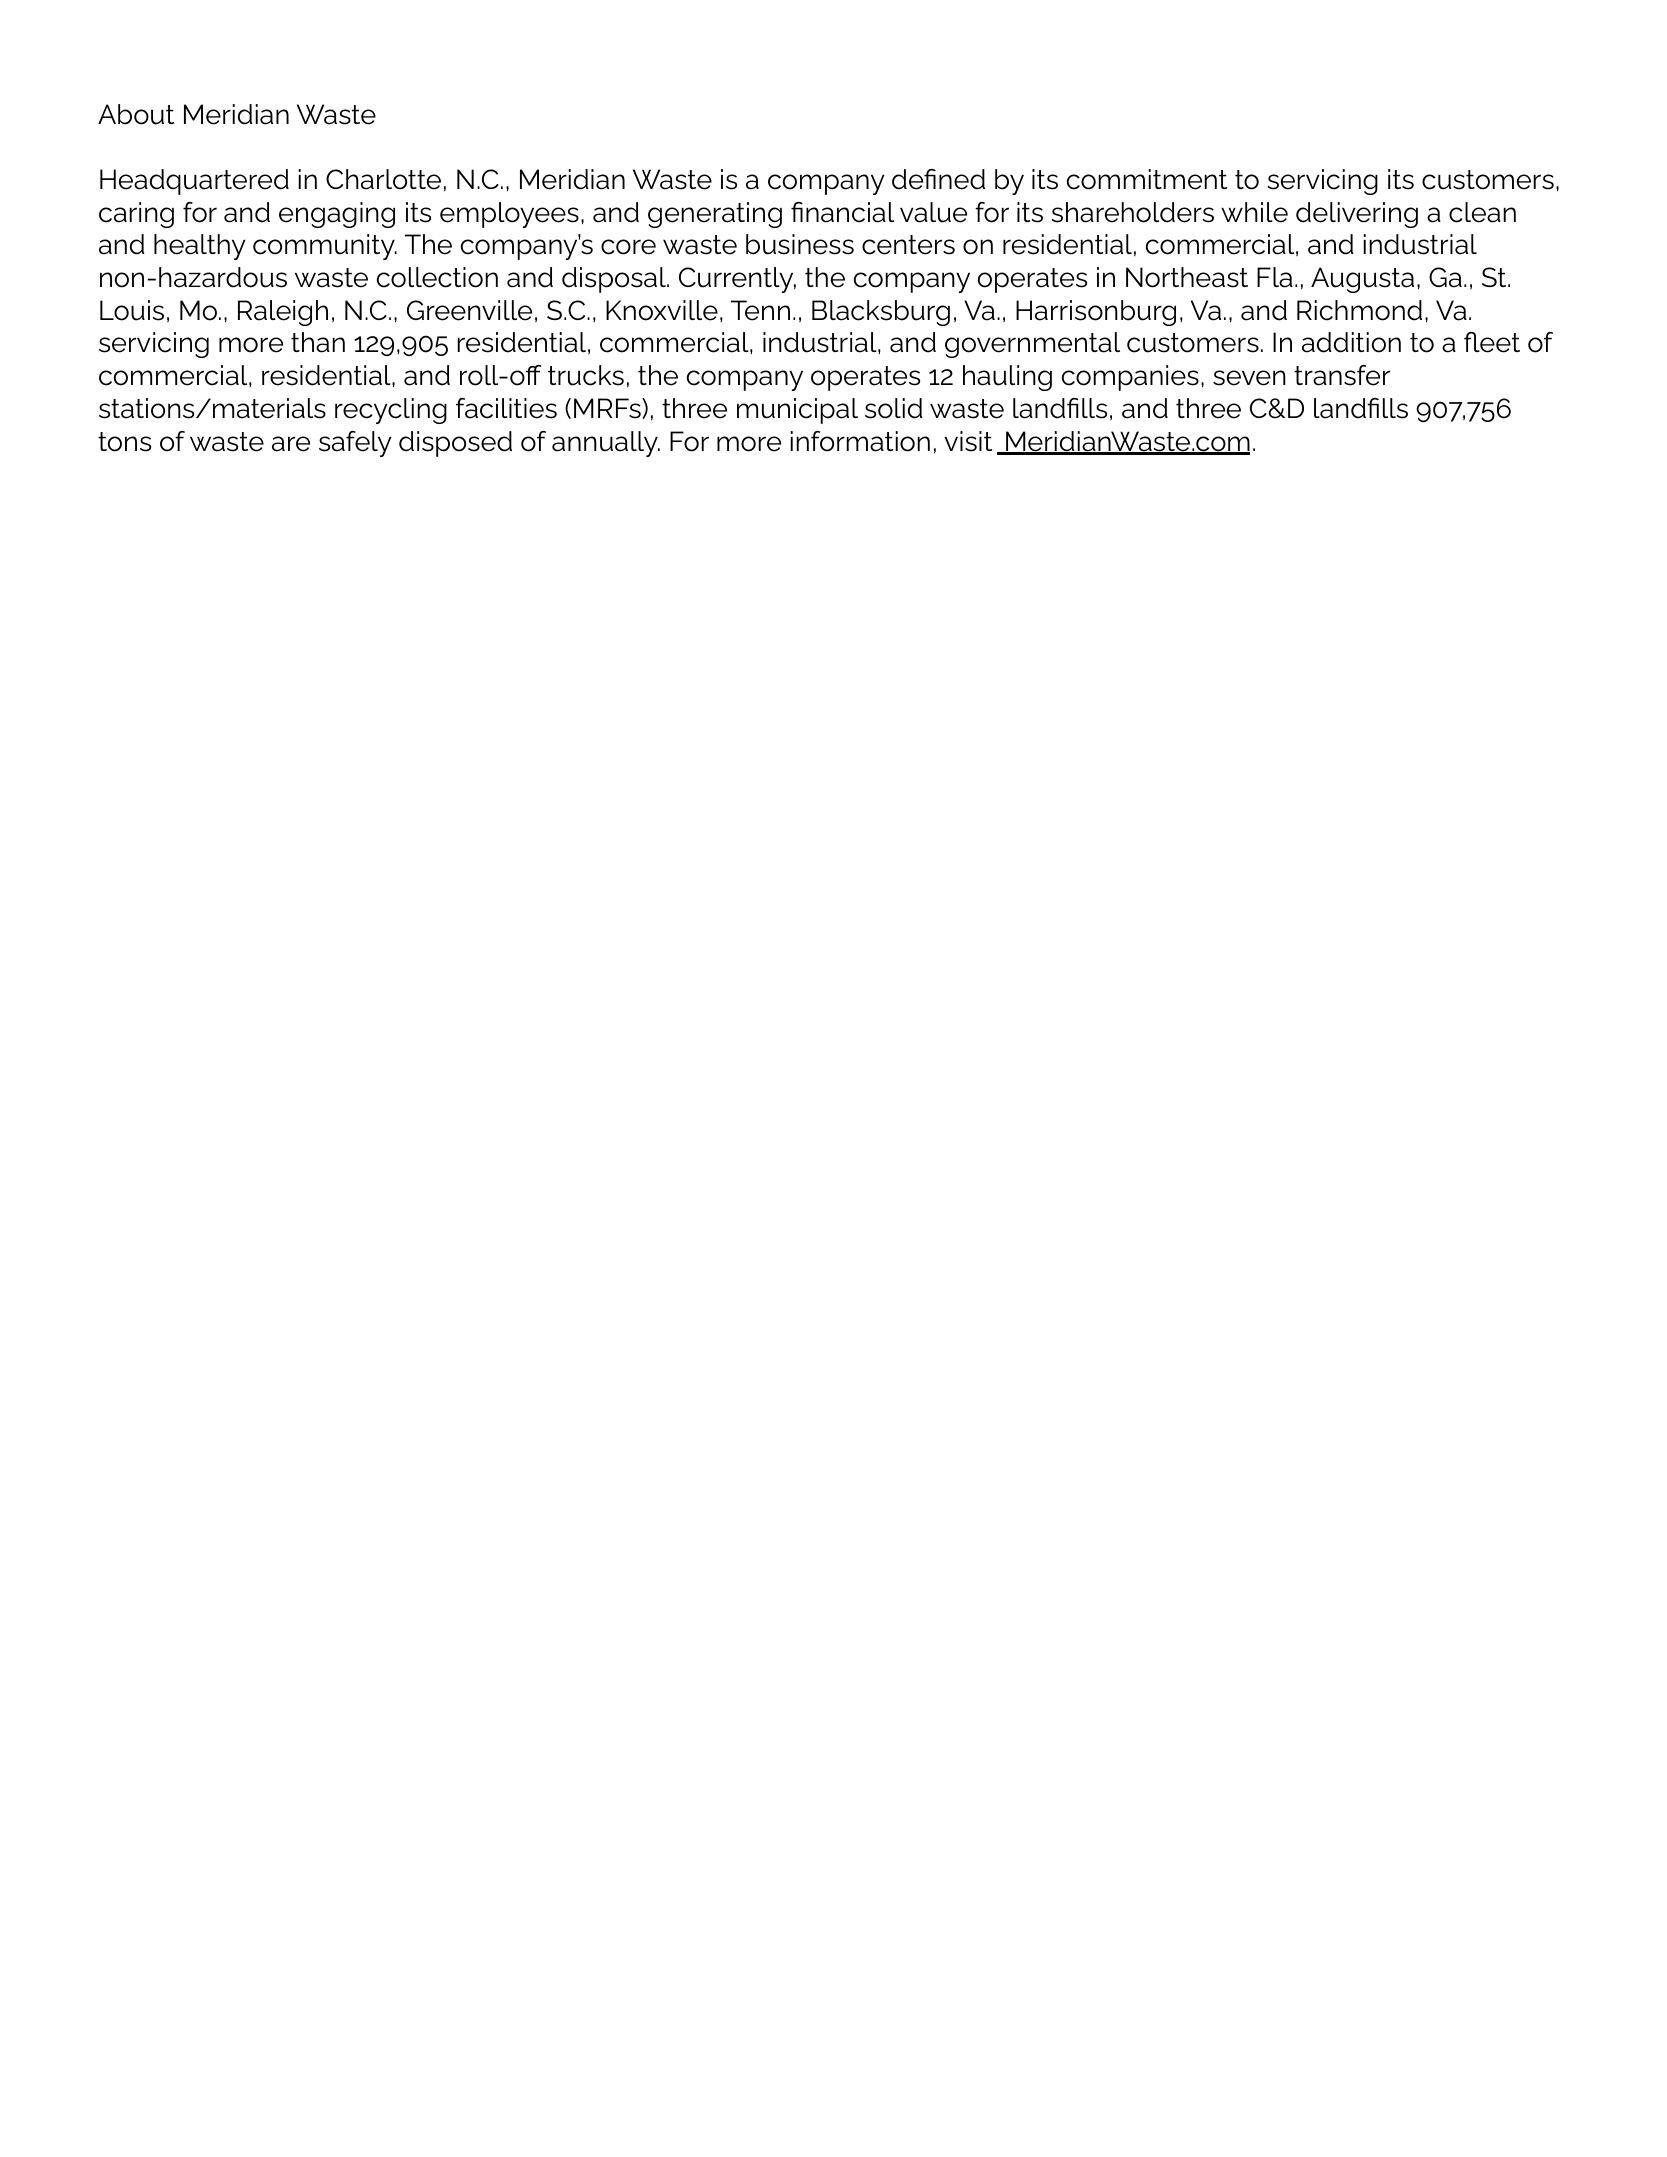 The height and width of the document is (2157, 1667). What do you see at coordinates (860, 441) in the document?
I see `information` at bounding box center [860, 441].
